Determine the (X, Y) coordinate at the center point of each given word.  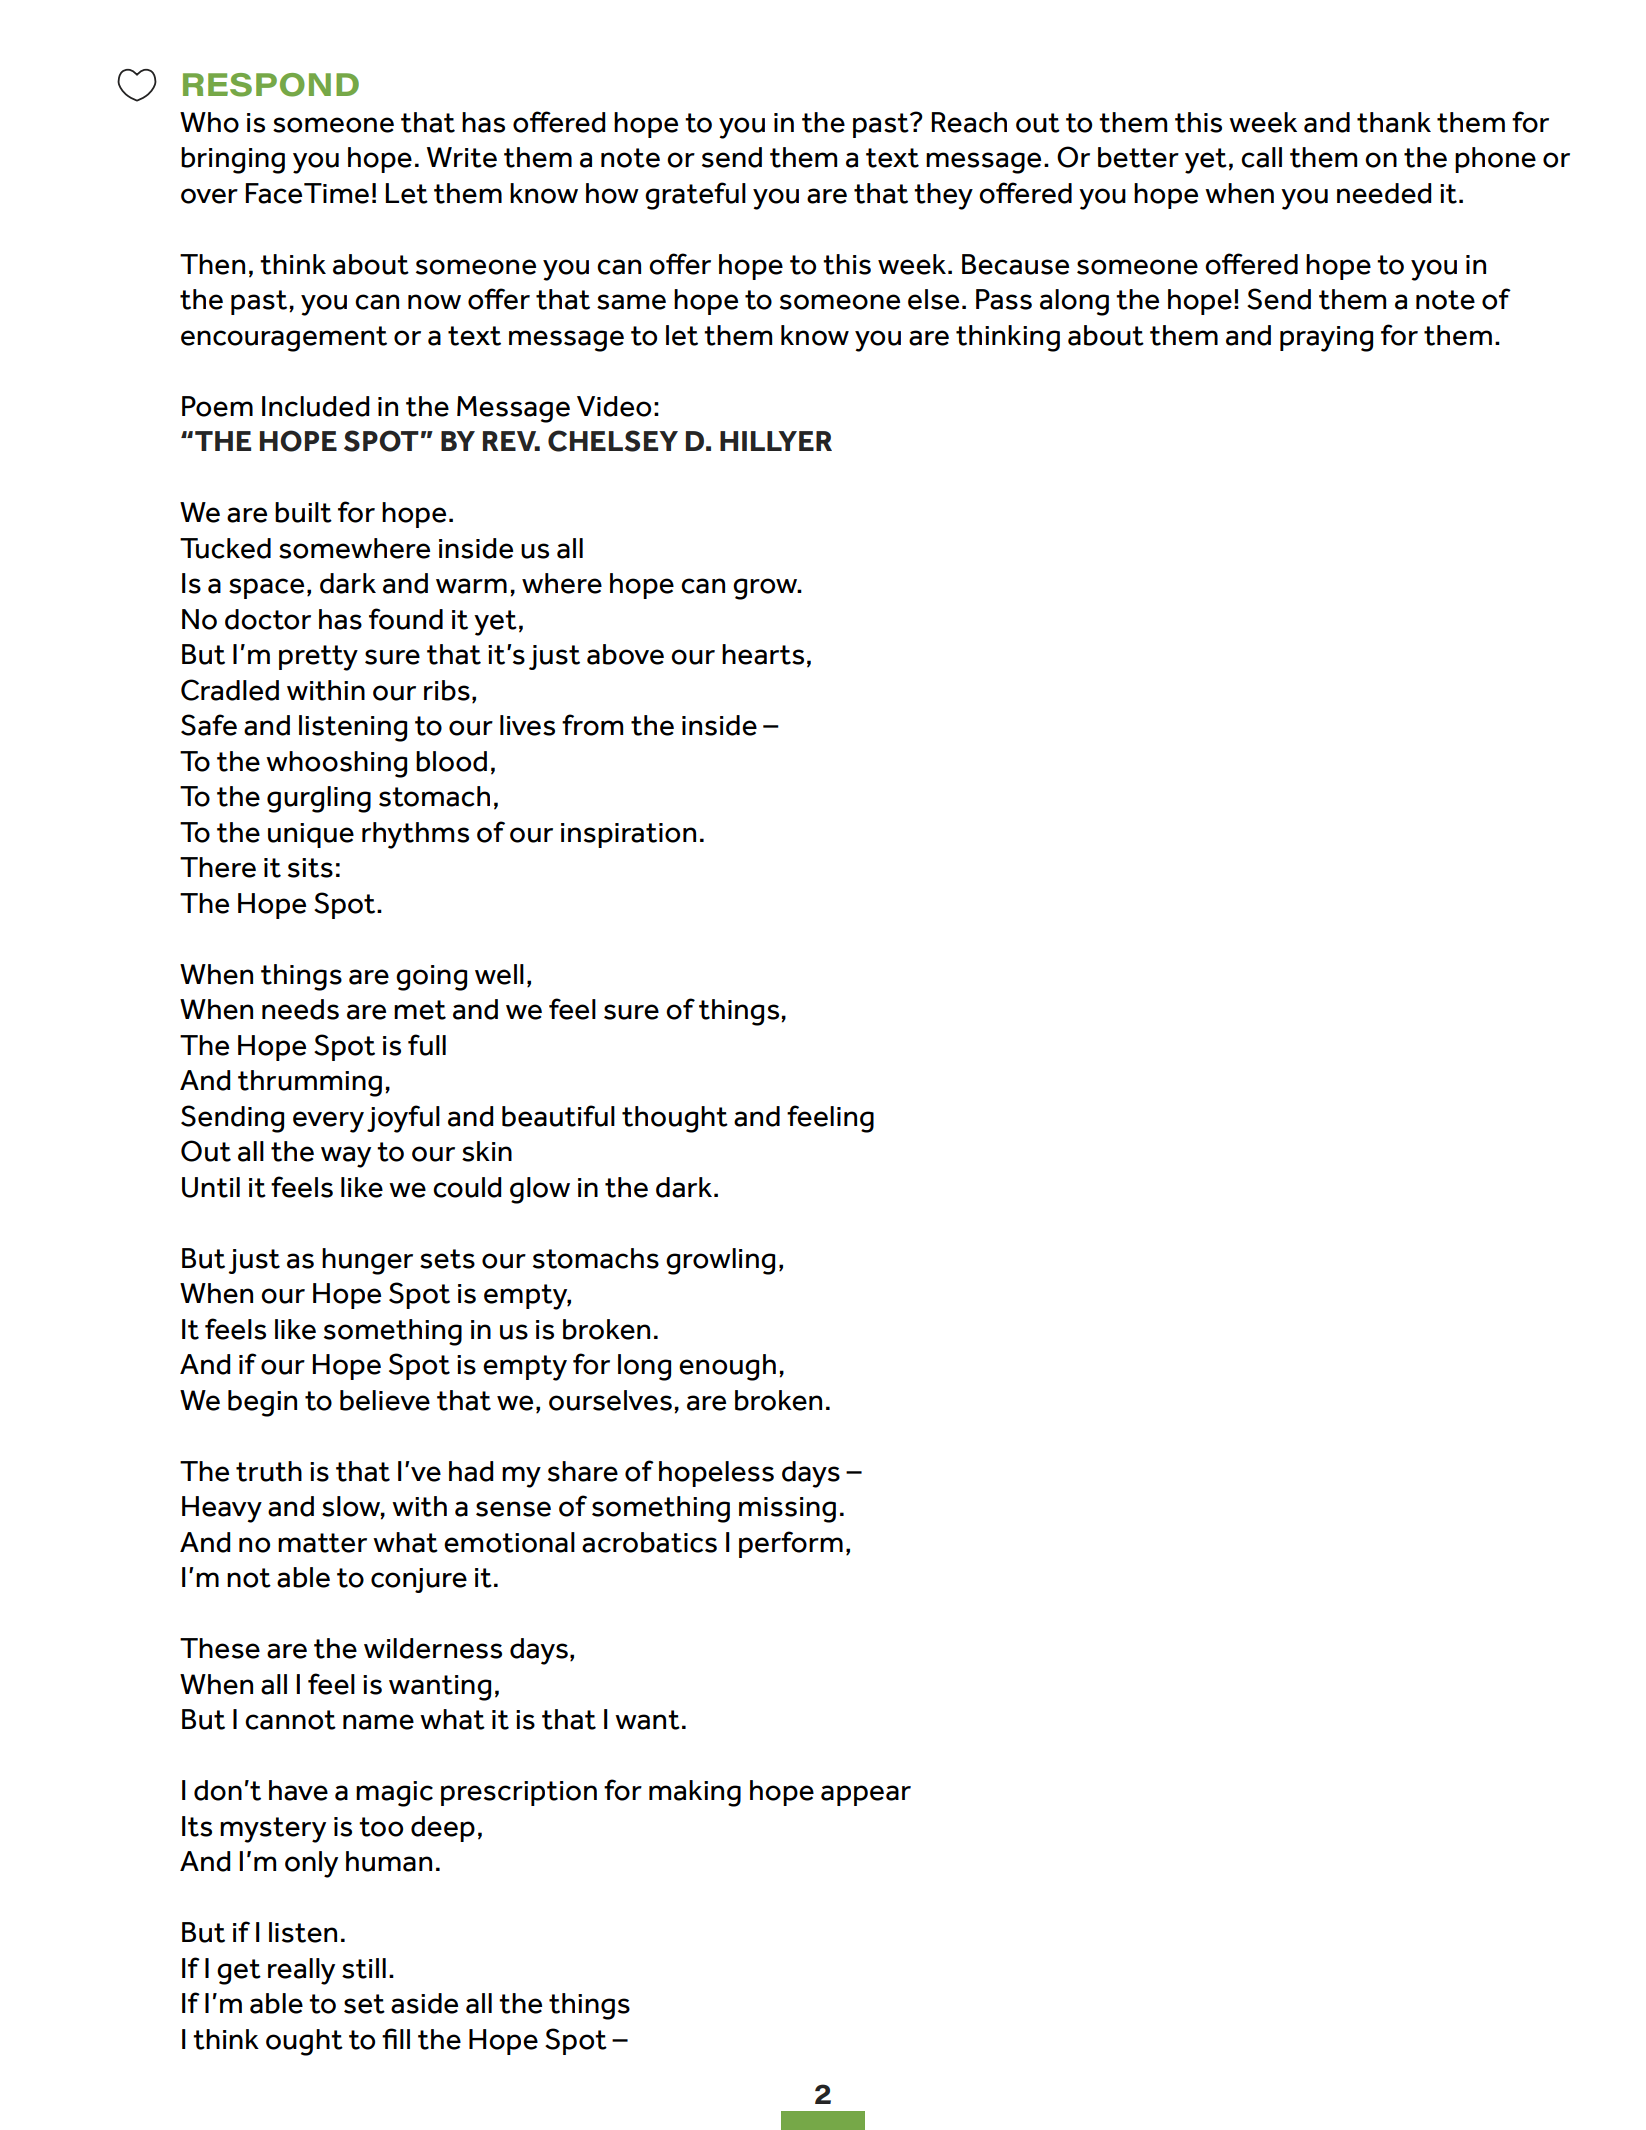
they (943, 196)
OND (319, 85)
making (695, 1793)
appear (866, 1795)
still (364, 1968)
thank (1394, 122)
